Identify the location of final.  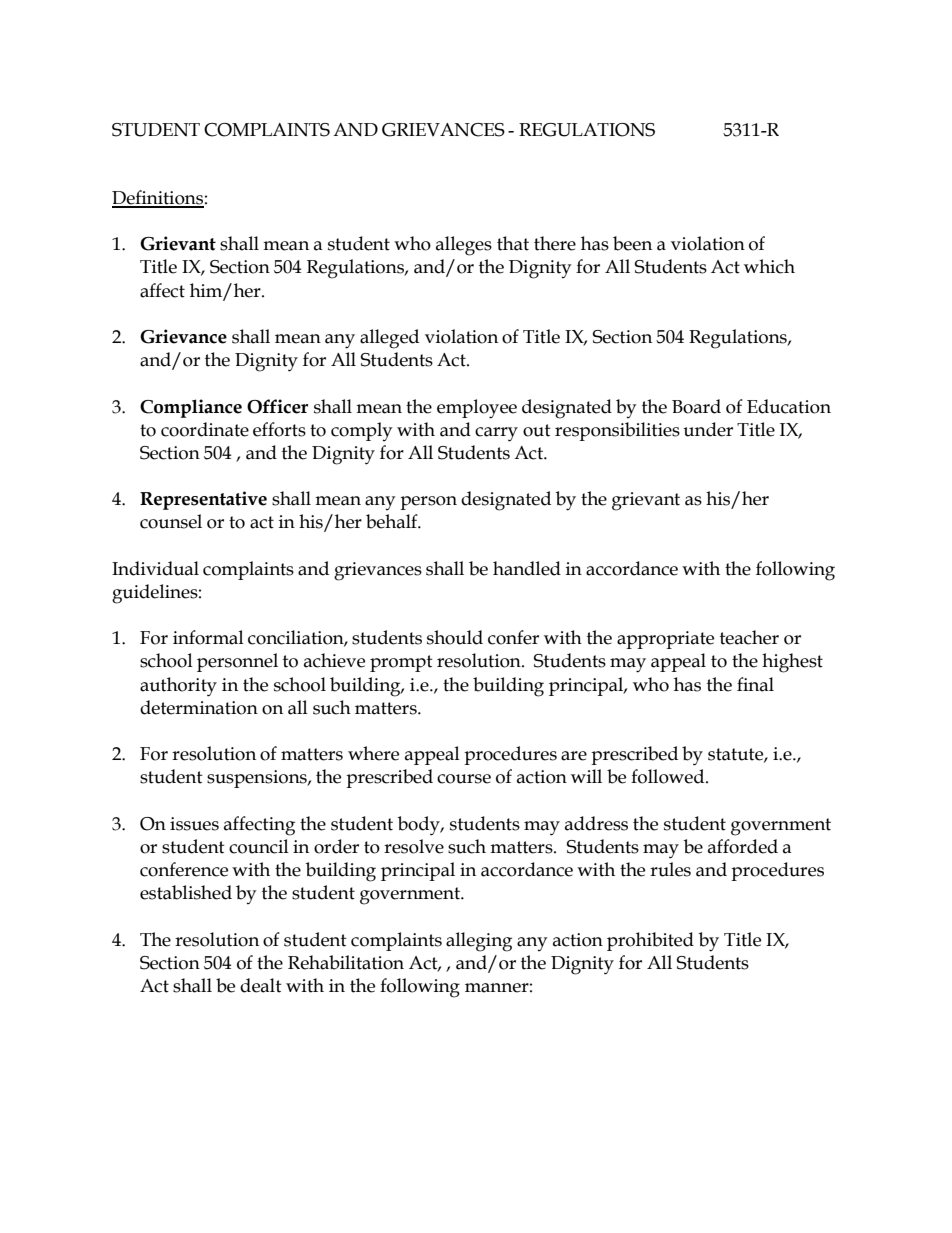
(755, 684).
